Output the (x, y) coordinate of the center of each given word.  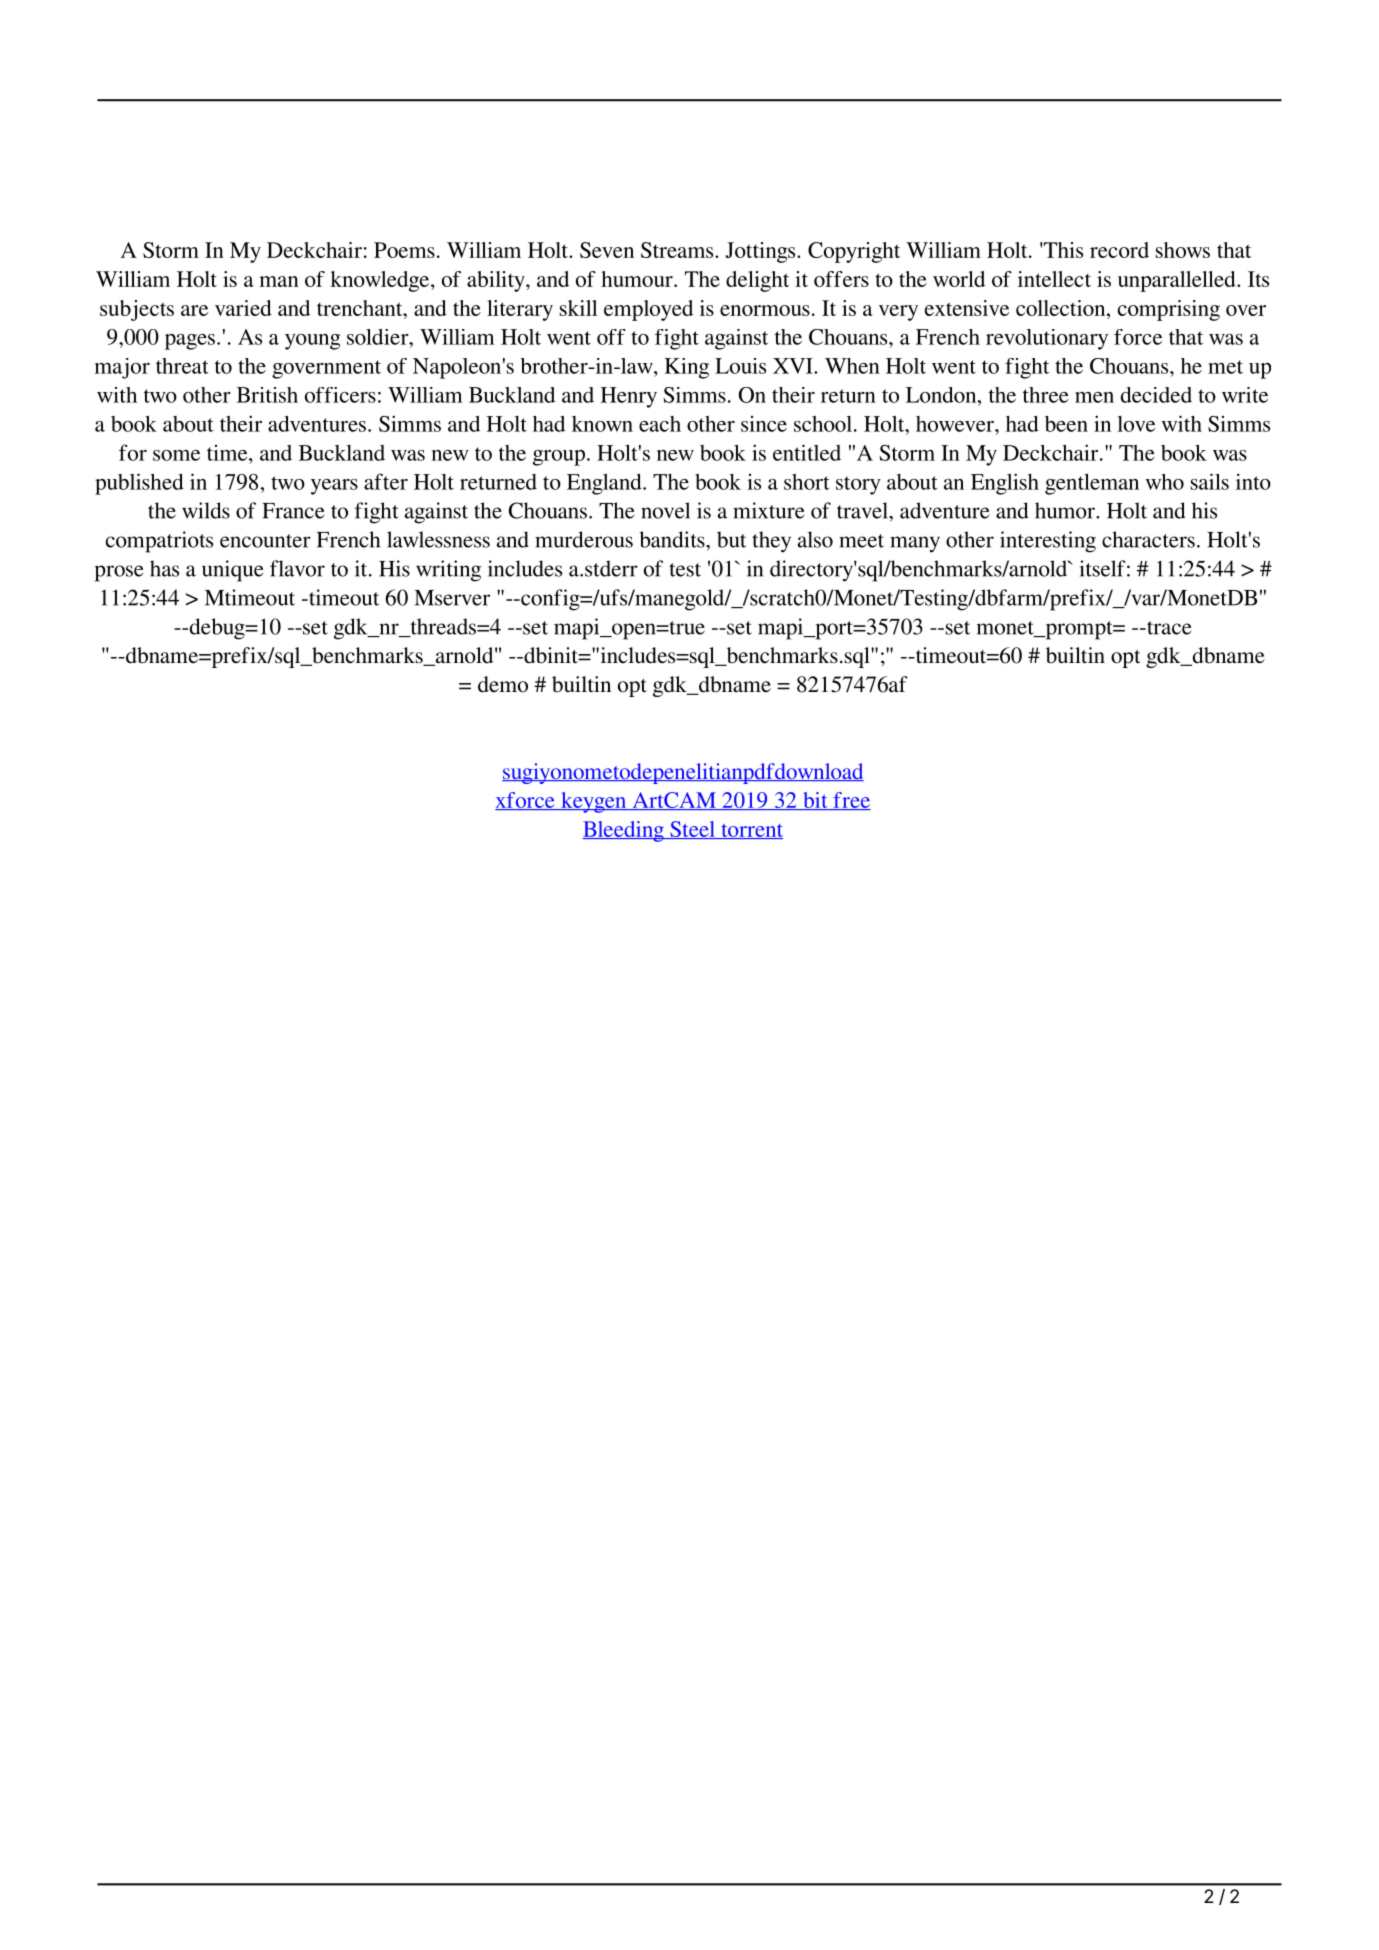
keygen (594, 802)
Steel (692, 830)
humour (638, 279)
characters (1148, 539)
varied (243, 308)
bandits (673, 539)
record (1119, 250)
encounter (265, 541)
